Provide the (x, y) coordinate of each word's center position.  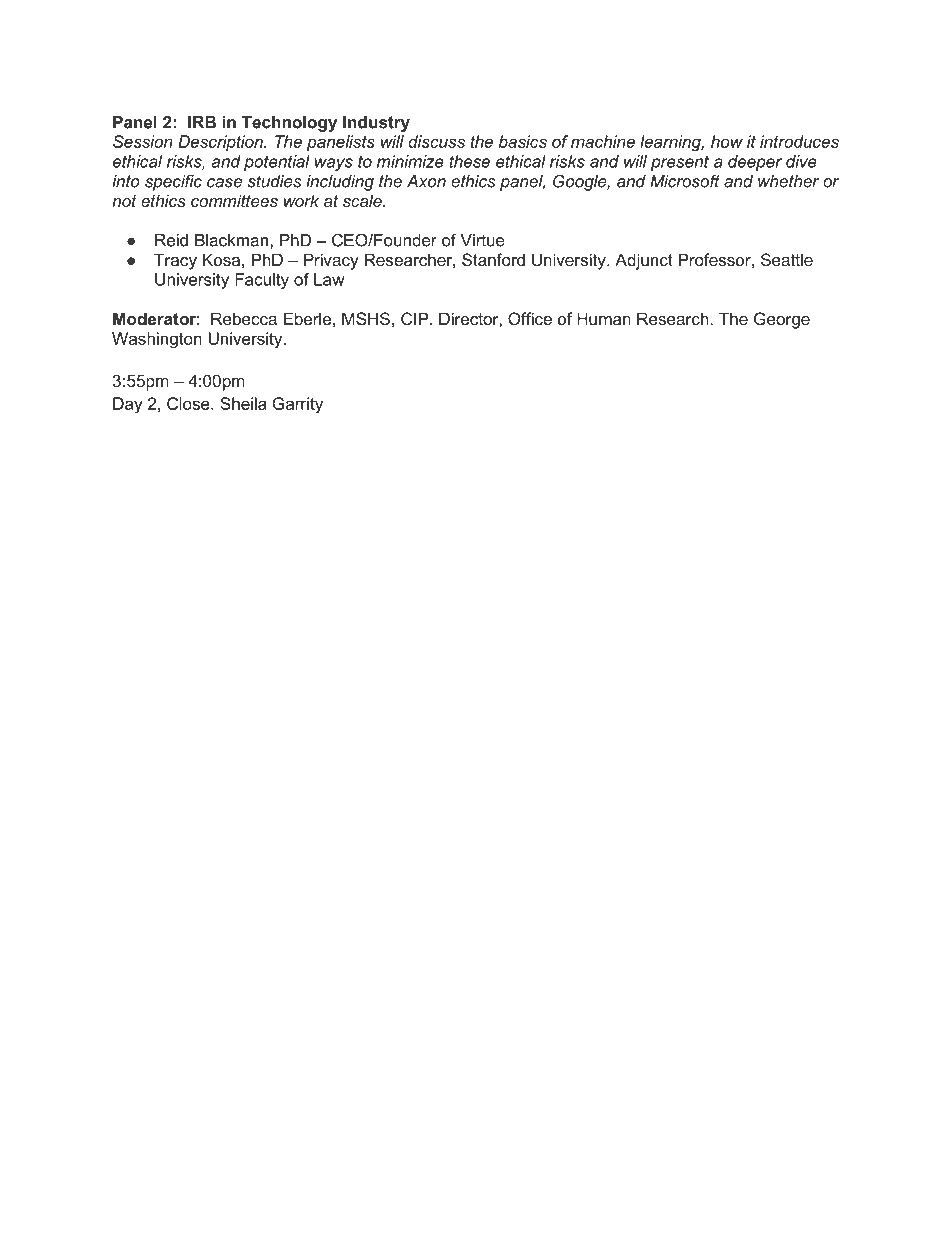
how (727, 141)
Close (189, 403)
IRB (202, 122)
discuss (436, 141)
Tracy (175, 261)
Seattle (787, 259)
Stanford (493, 259)
